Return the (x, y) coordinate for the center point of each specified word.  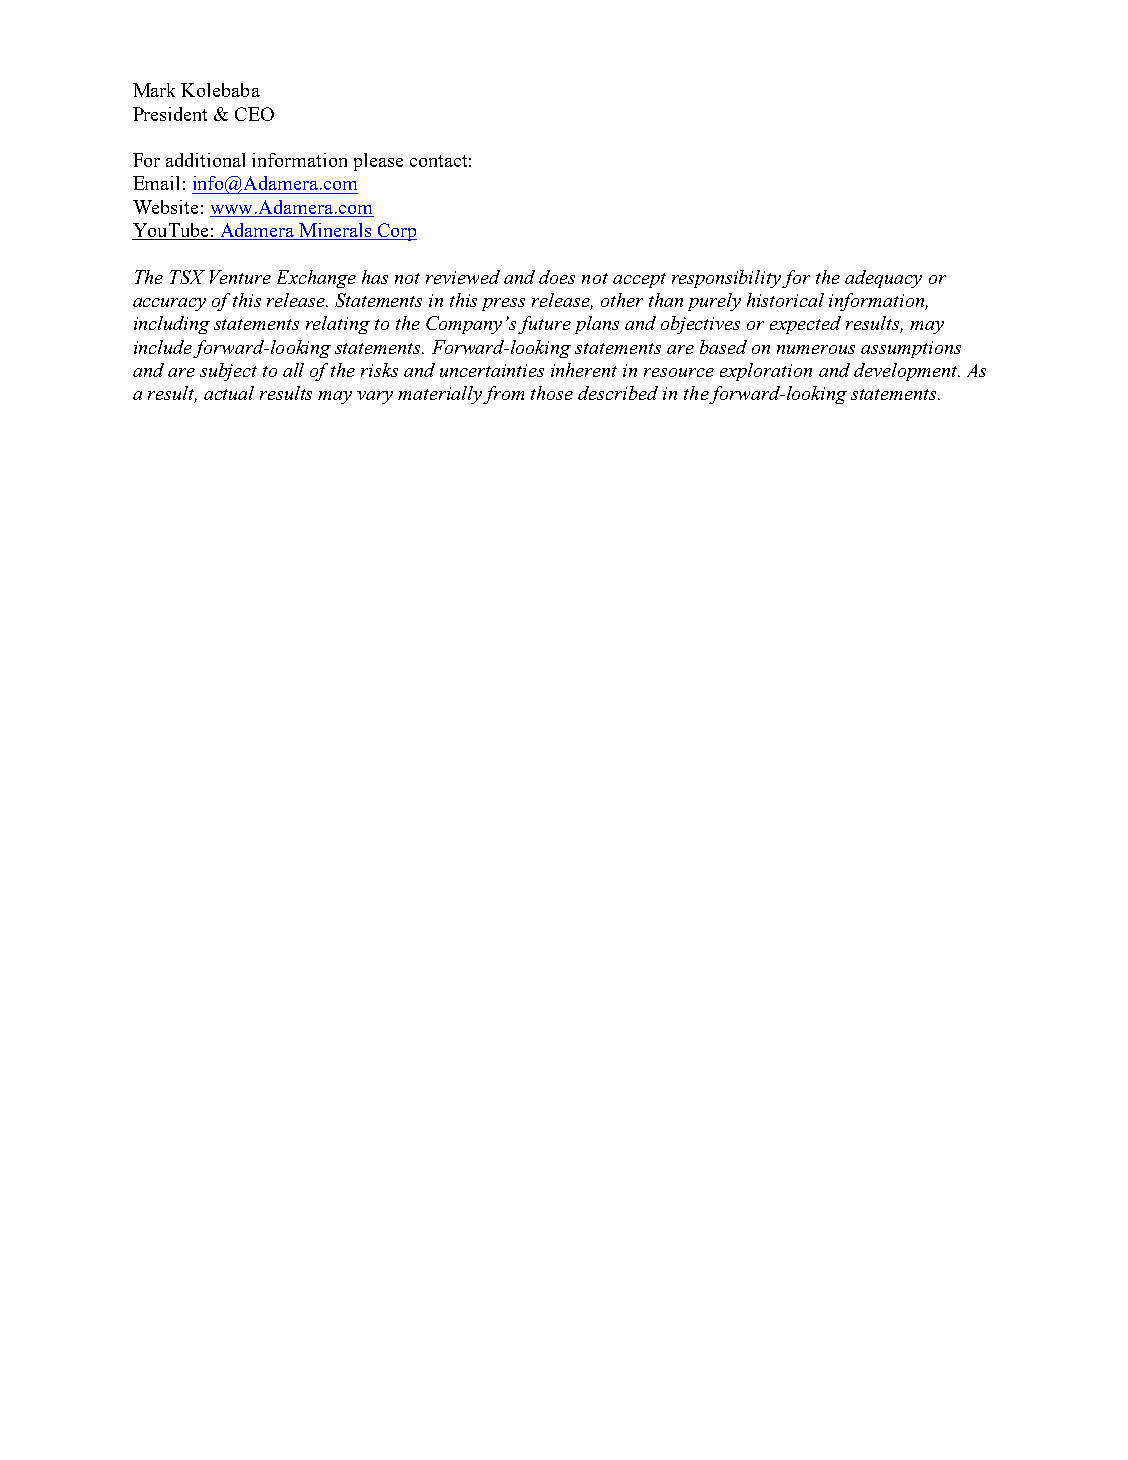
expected (805, 325)
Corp (396, 232)
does (557, 277)
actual (229, 393)
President (170, 114)
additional (205, 160)
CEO (254, 114)
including (172, 325)
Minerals (335, 231)
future (544, 325)
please (378, 162)
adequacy (883, 279)
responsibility (726, 279)
